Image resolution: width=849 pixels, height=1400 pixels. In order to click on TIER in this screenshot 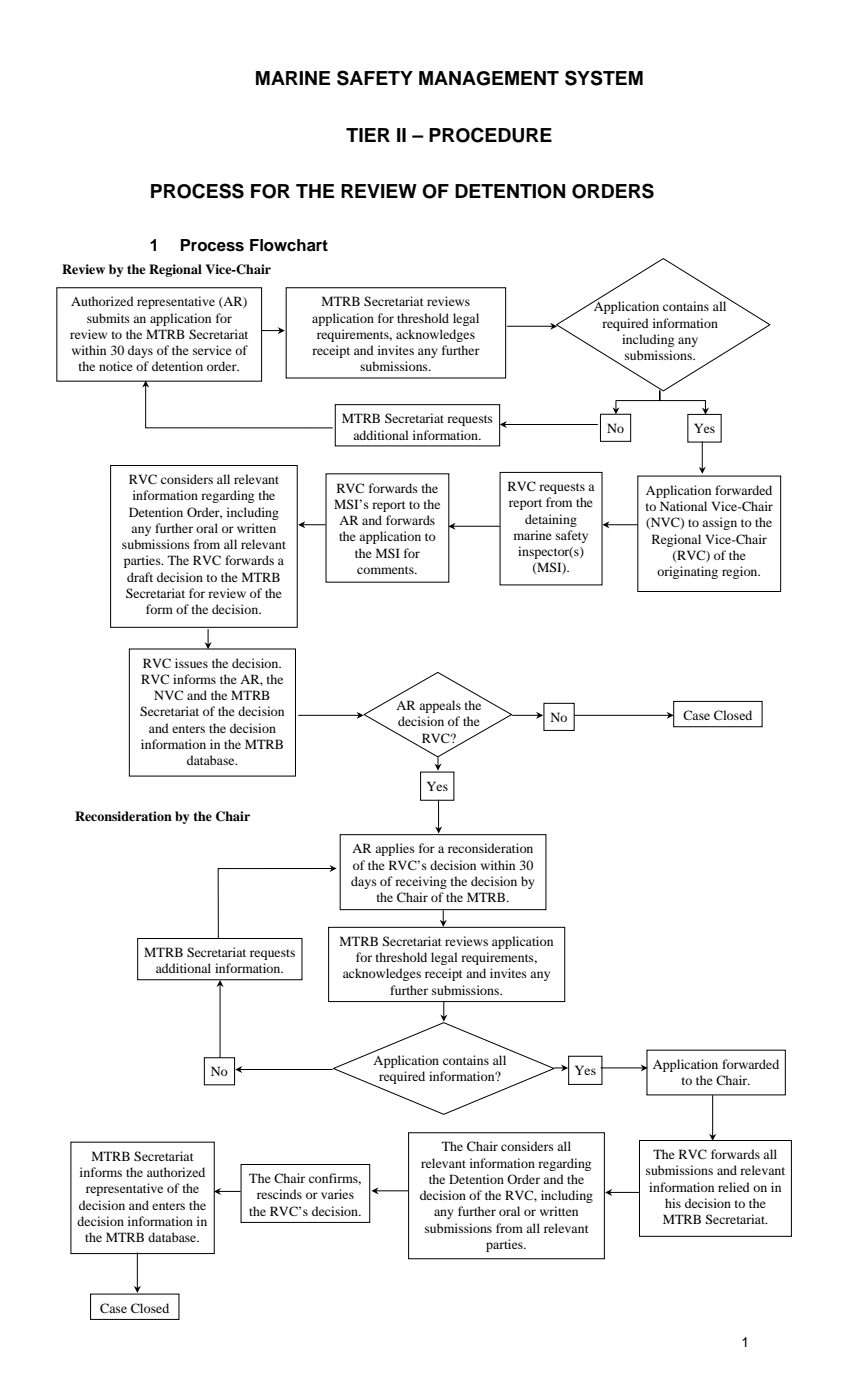, I will do `click(368, 135)`.
